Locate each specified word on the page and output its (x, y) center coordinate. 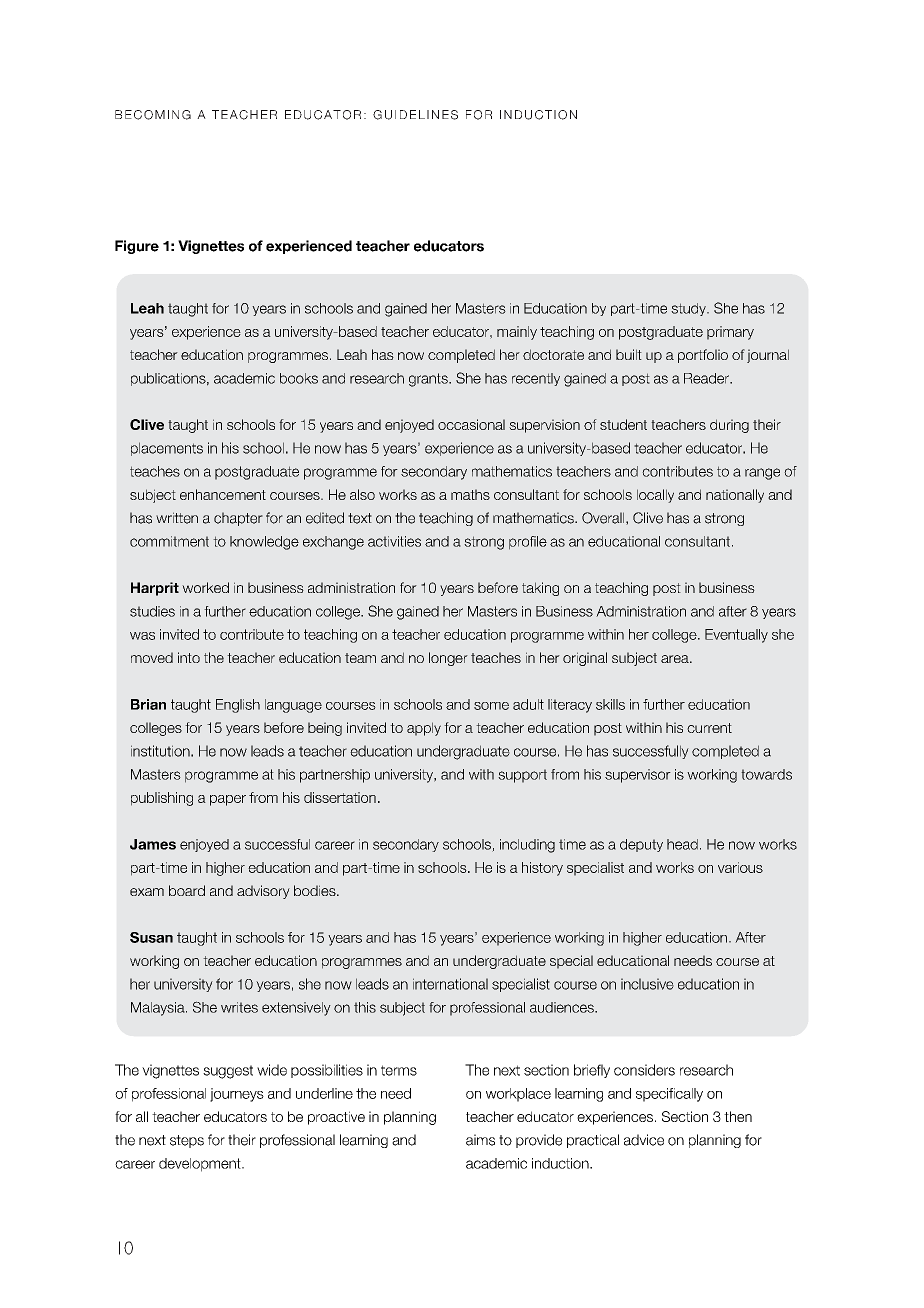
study (689, 309)
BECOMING (153, 115)
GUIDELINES (415, 115)
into (189, 657)
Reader (708, 378)
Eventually (736, 636)
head (682, 844)
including (527, 846)
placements (167, 449)
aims (480, 1140)
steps (187, 1141)
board (187, 890)
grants (429, 380)
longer (448, 659)
